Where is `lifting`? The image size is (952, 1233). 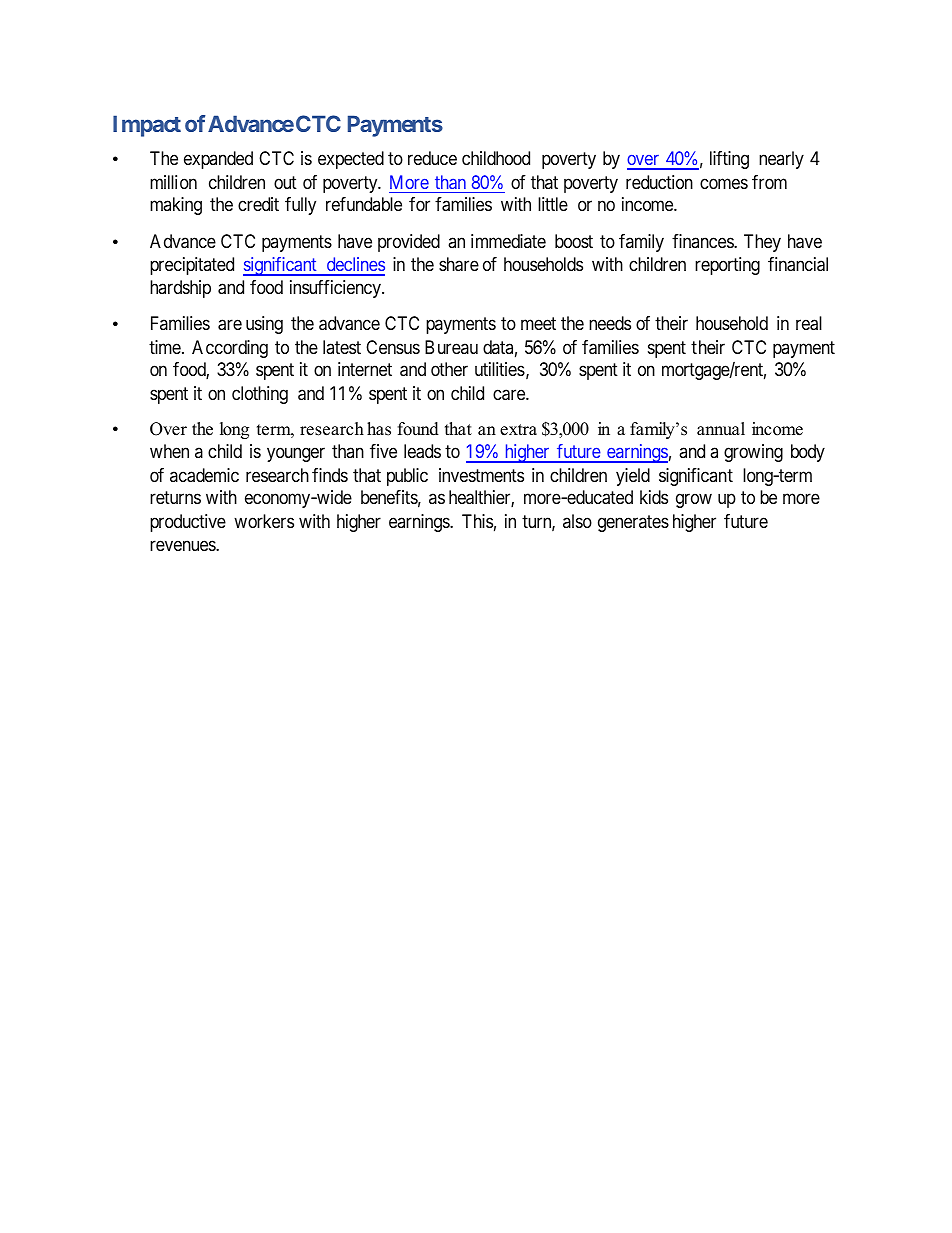 lifting is located at coordinates (729, 160).
